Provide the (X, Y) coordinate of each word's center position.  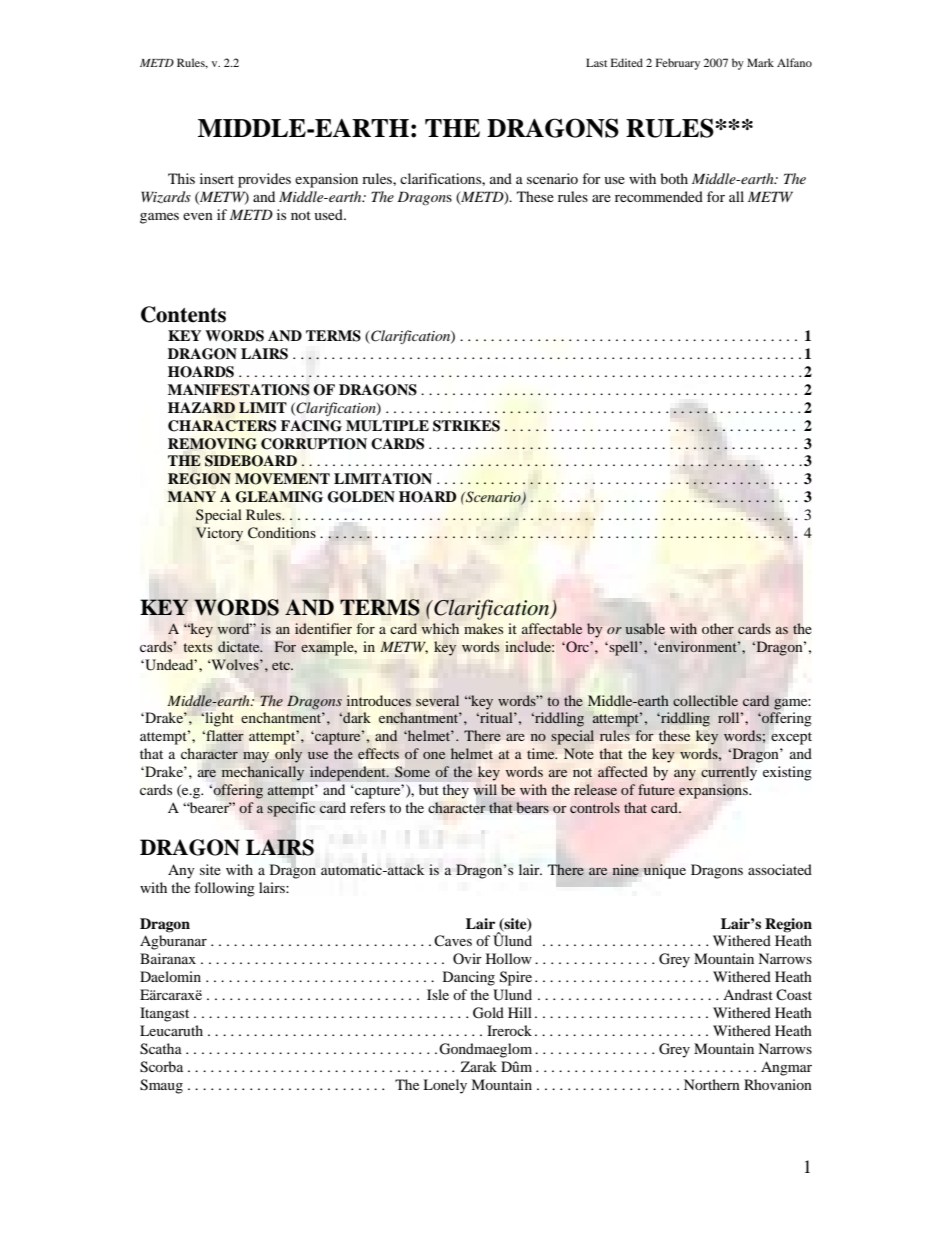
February (678, 64)
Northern (712, 1084)
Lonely (445, 1086)
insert (217, 178)
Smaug (161, 1086)
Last (596, 62)
